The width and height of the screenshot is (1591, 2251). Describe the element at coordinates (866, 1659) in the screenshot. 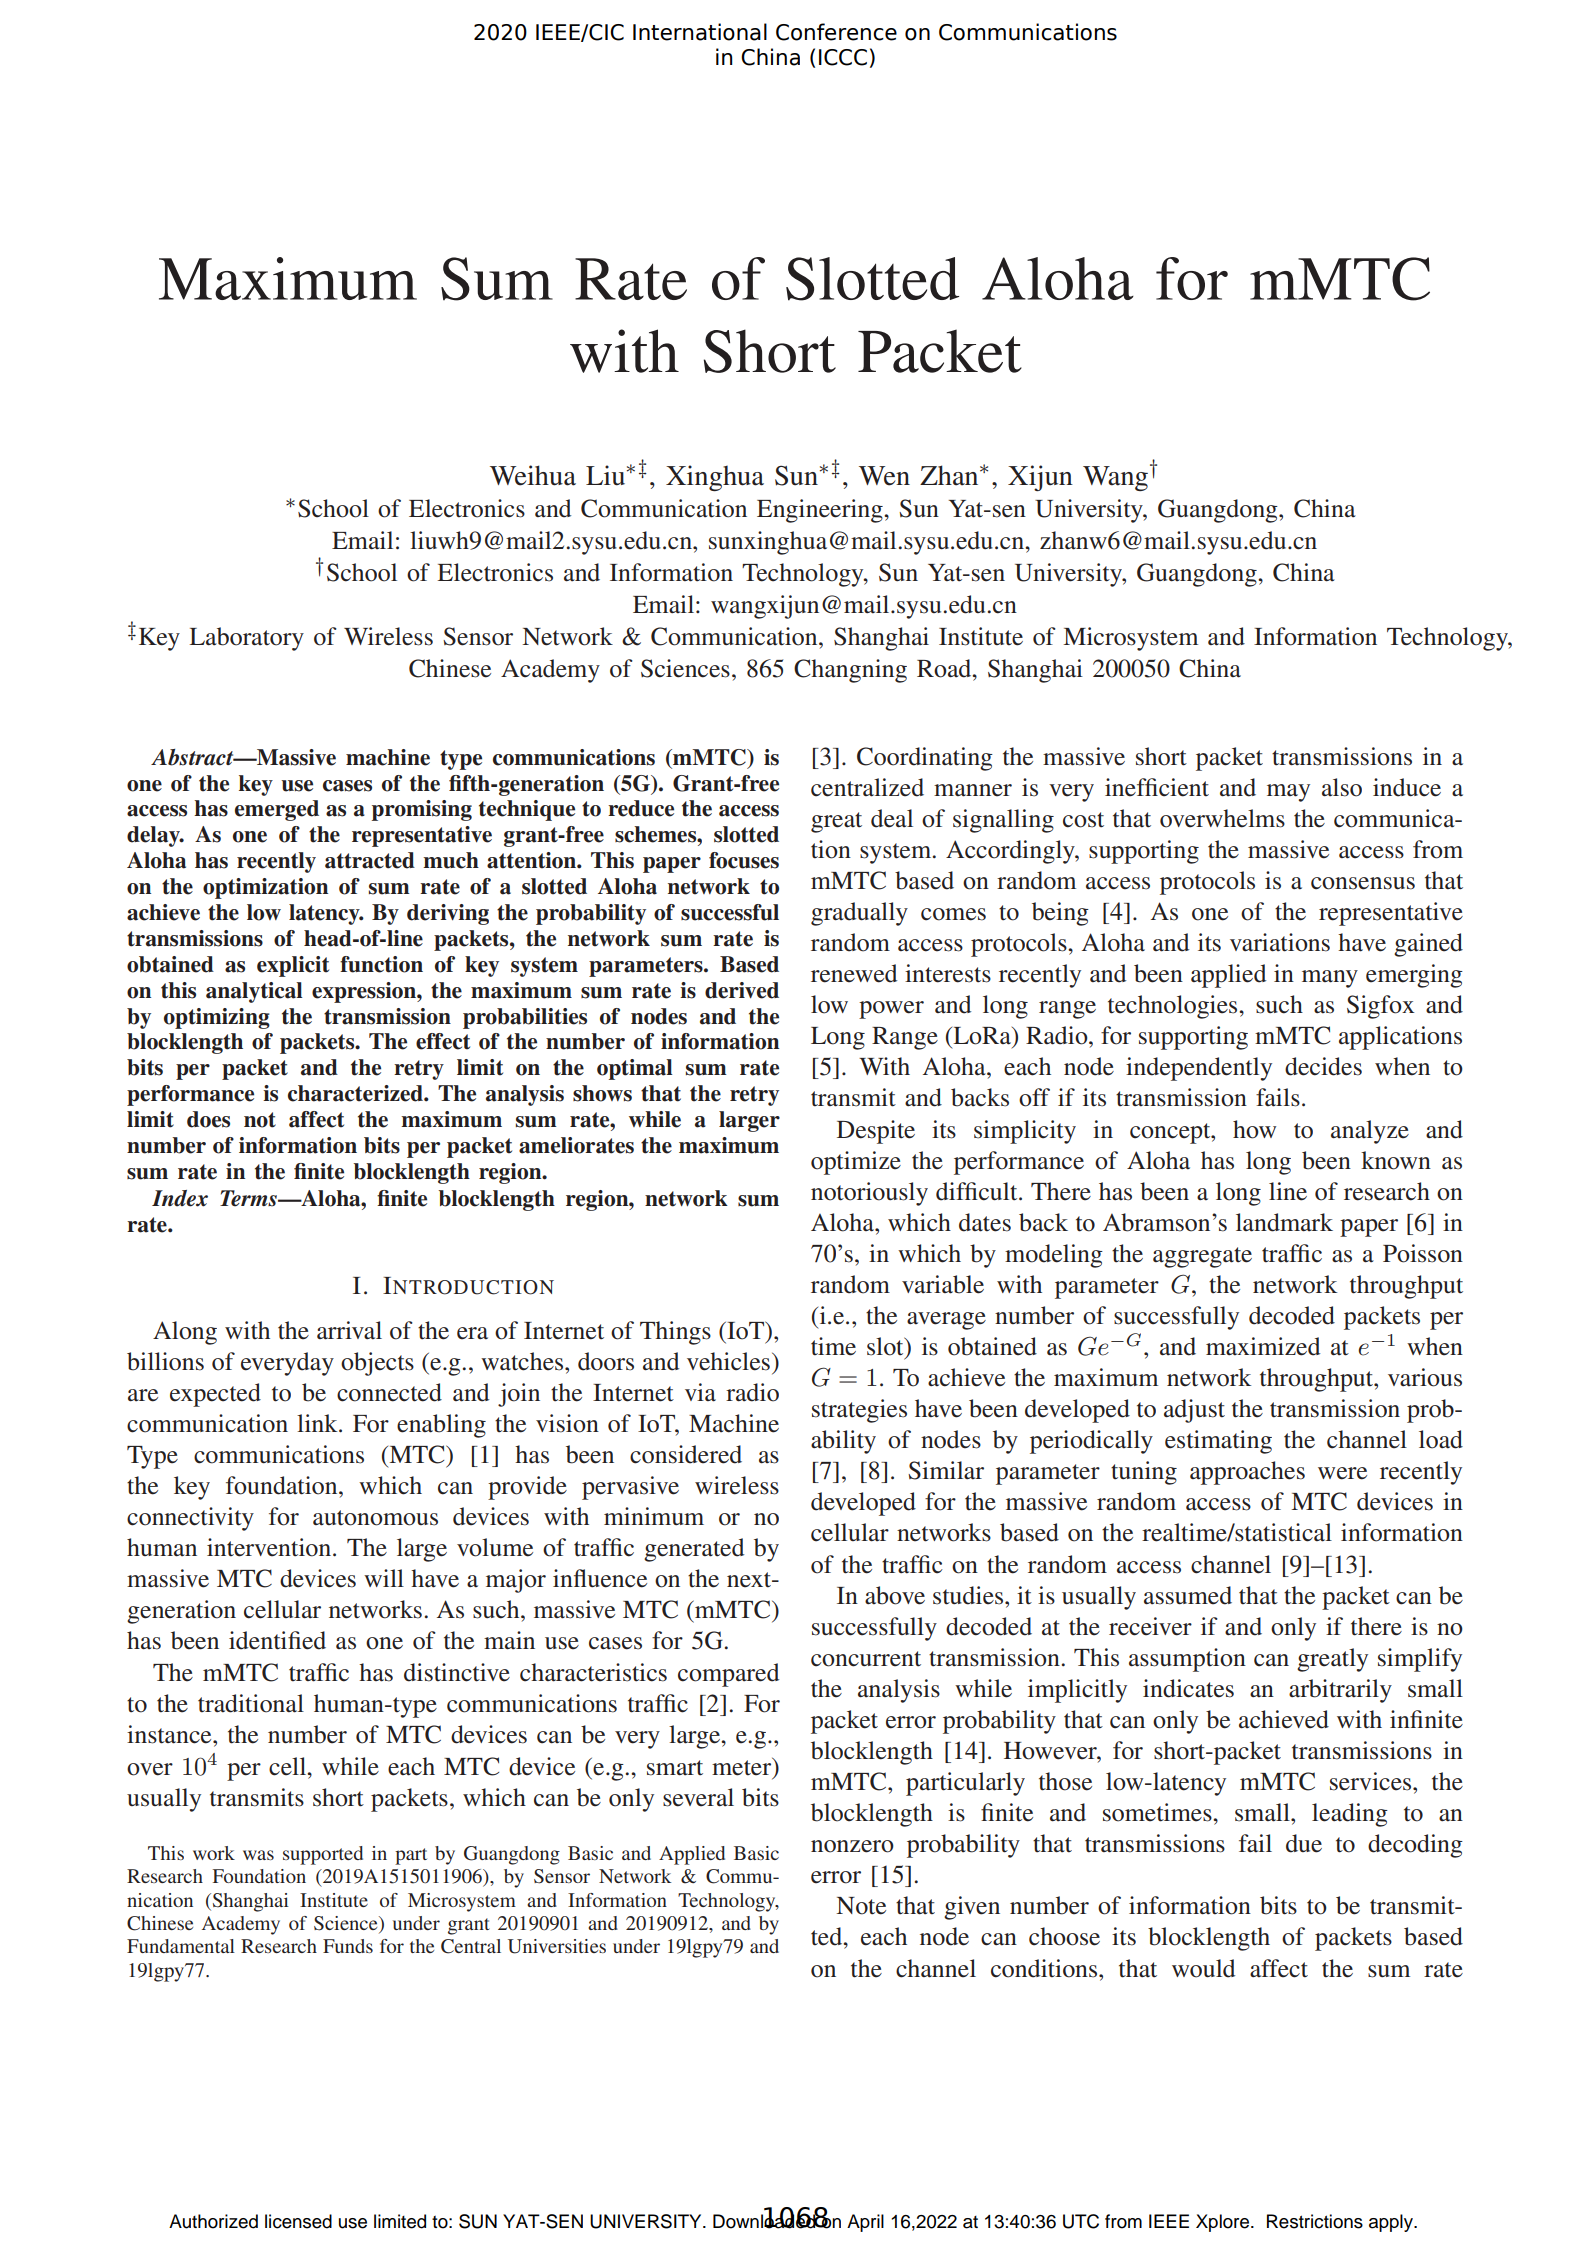

I see `concurrent` at that location.
